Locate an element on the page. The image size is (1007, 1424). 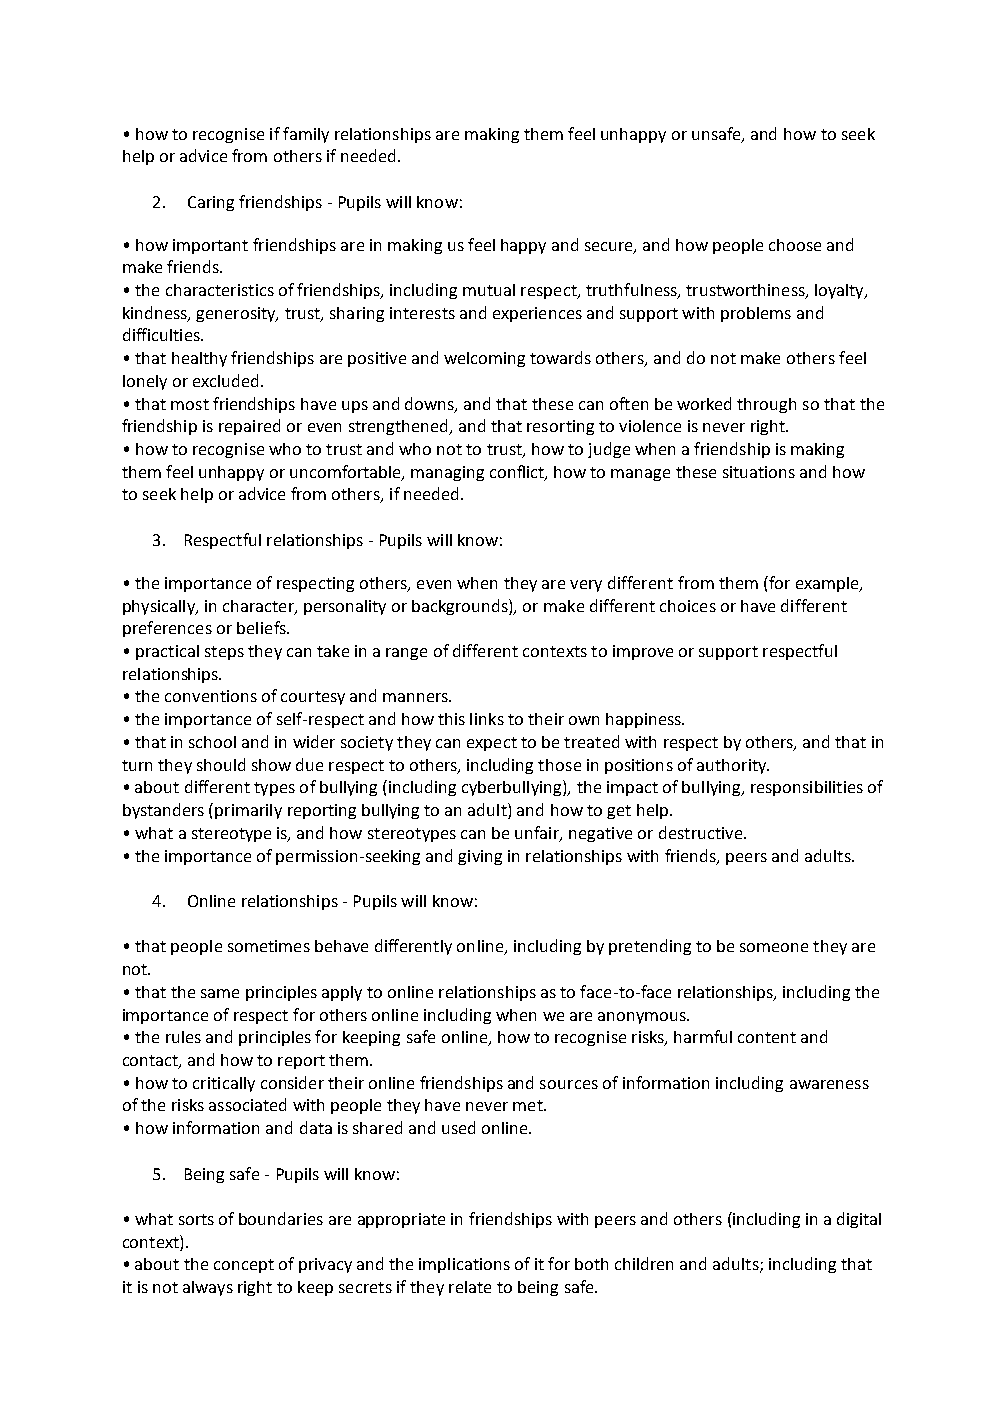
managing is located at coordinates (447, 473).
